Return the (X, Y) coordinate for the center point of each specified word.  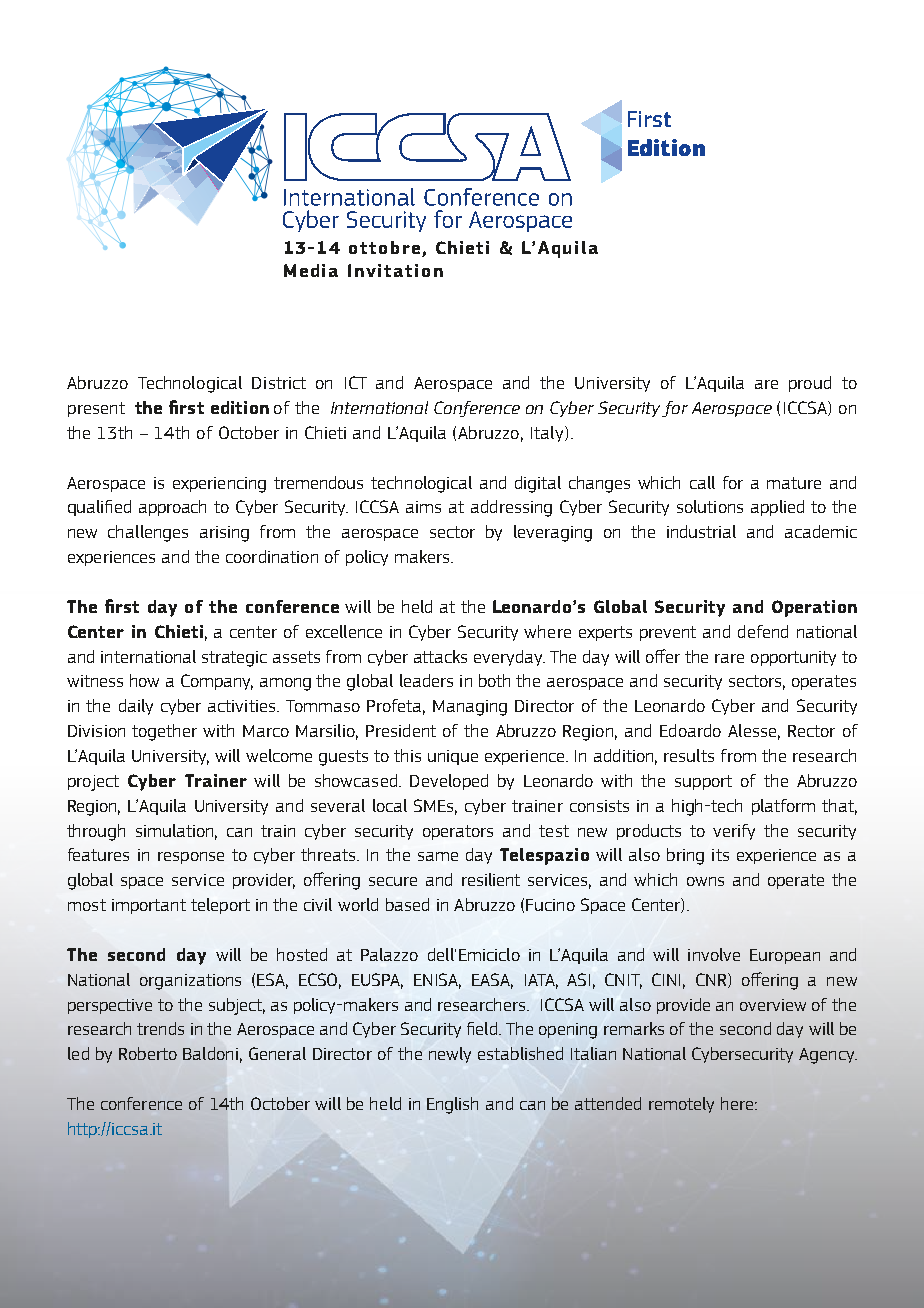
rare (729, 658)
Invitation (395, 270)
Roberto (148, 1053)
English (452, 1105)
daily (136, 707)
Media (311, 270)
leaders (426, 680)
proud (810, 384)
